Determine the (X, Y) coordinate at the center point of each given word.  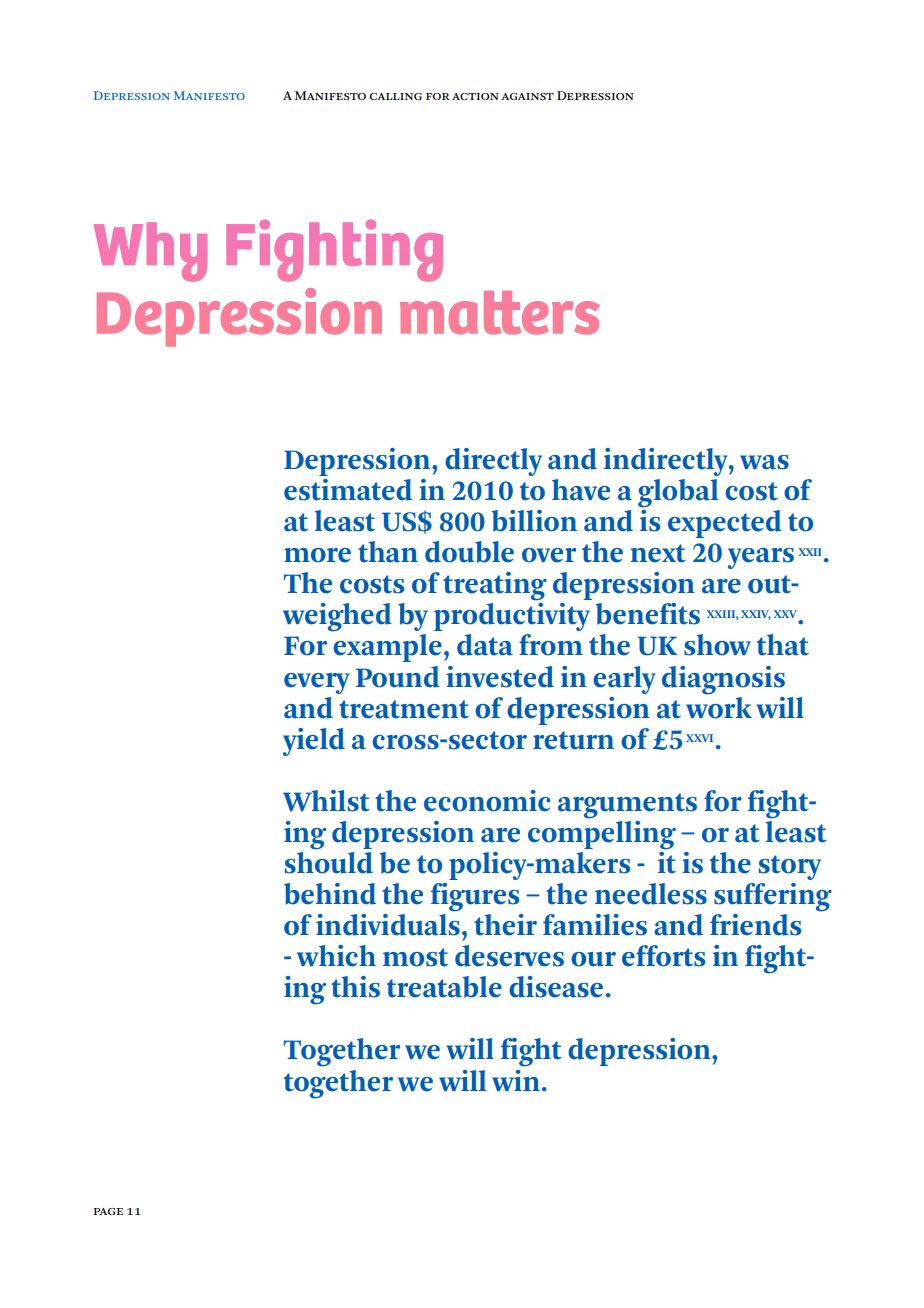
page (108, 1211)
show (717, 645)
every (317, 683)
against (527, 96)
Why (150, 252)
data (485, 645)
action (475, 96)
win (516, 1080)
